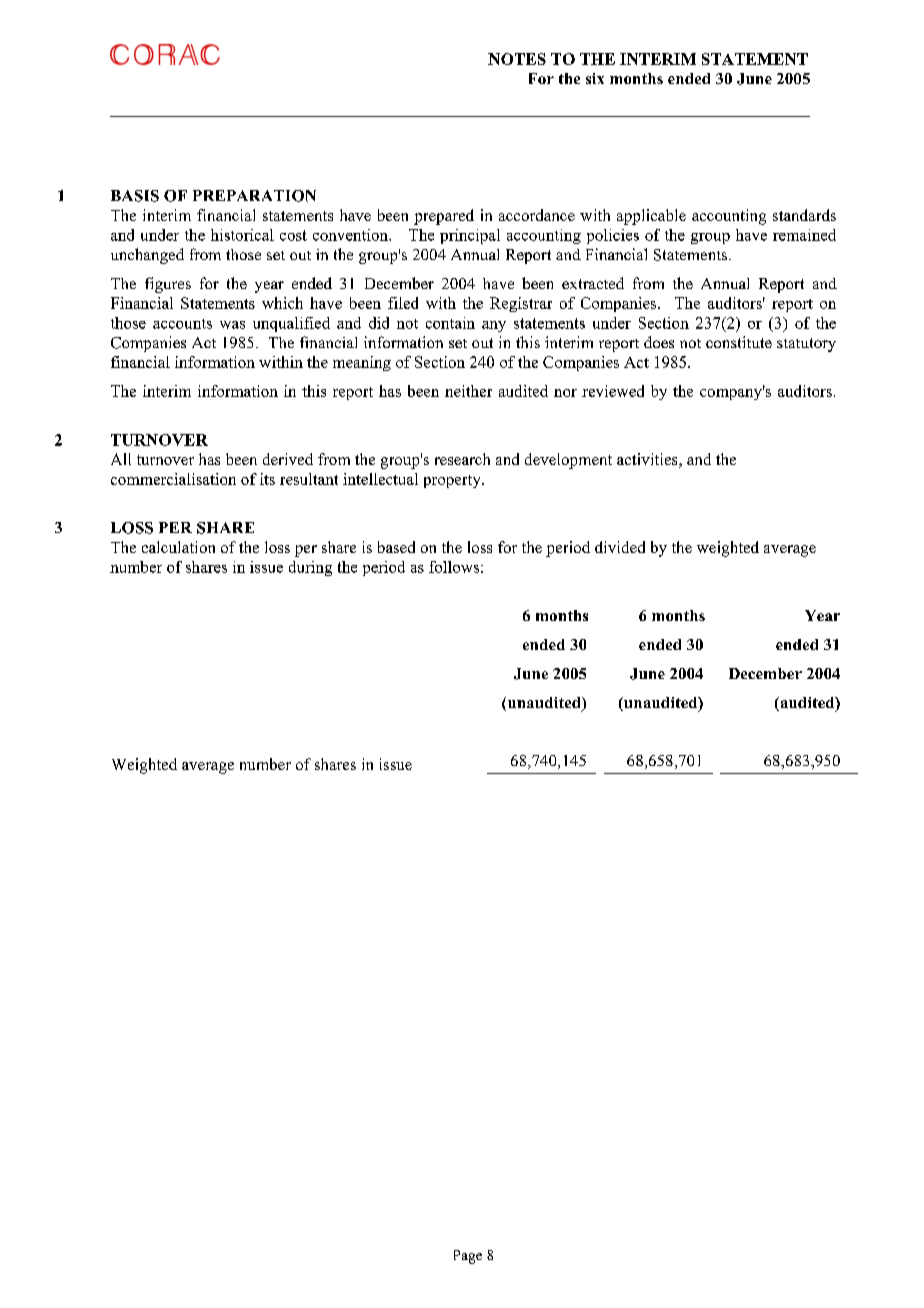  What do you see at coordinates (595, 78) in the page?
I see `six` at bounding box center [595, 78].
